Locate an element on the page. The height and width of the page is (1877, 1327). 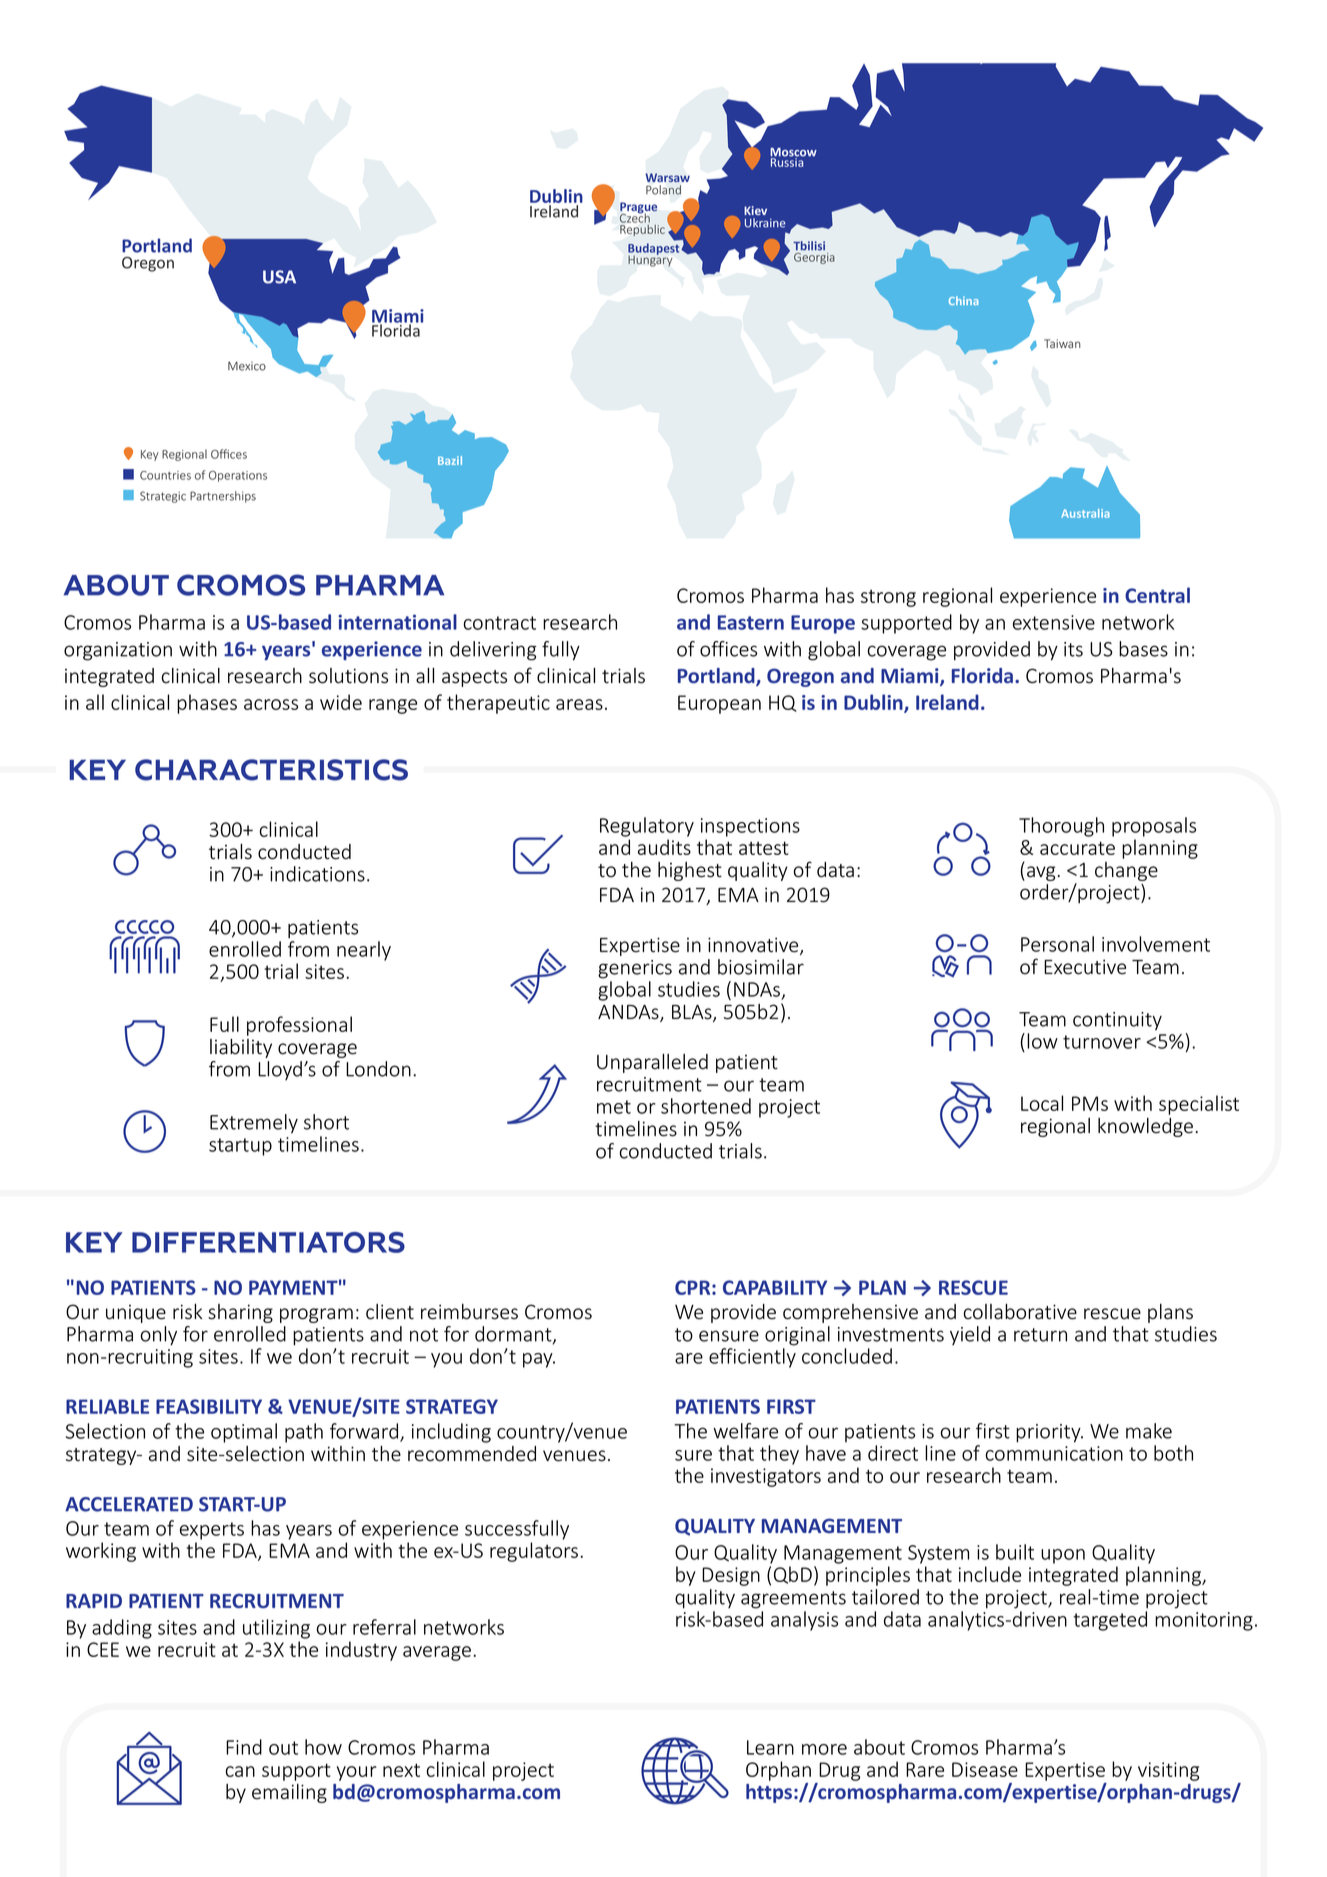
DIFFERENTIATORS is located at coordinates (268, 1242).
